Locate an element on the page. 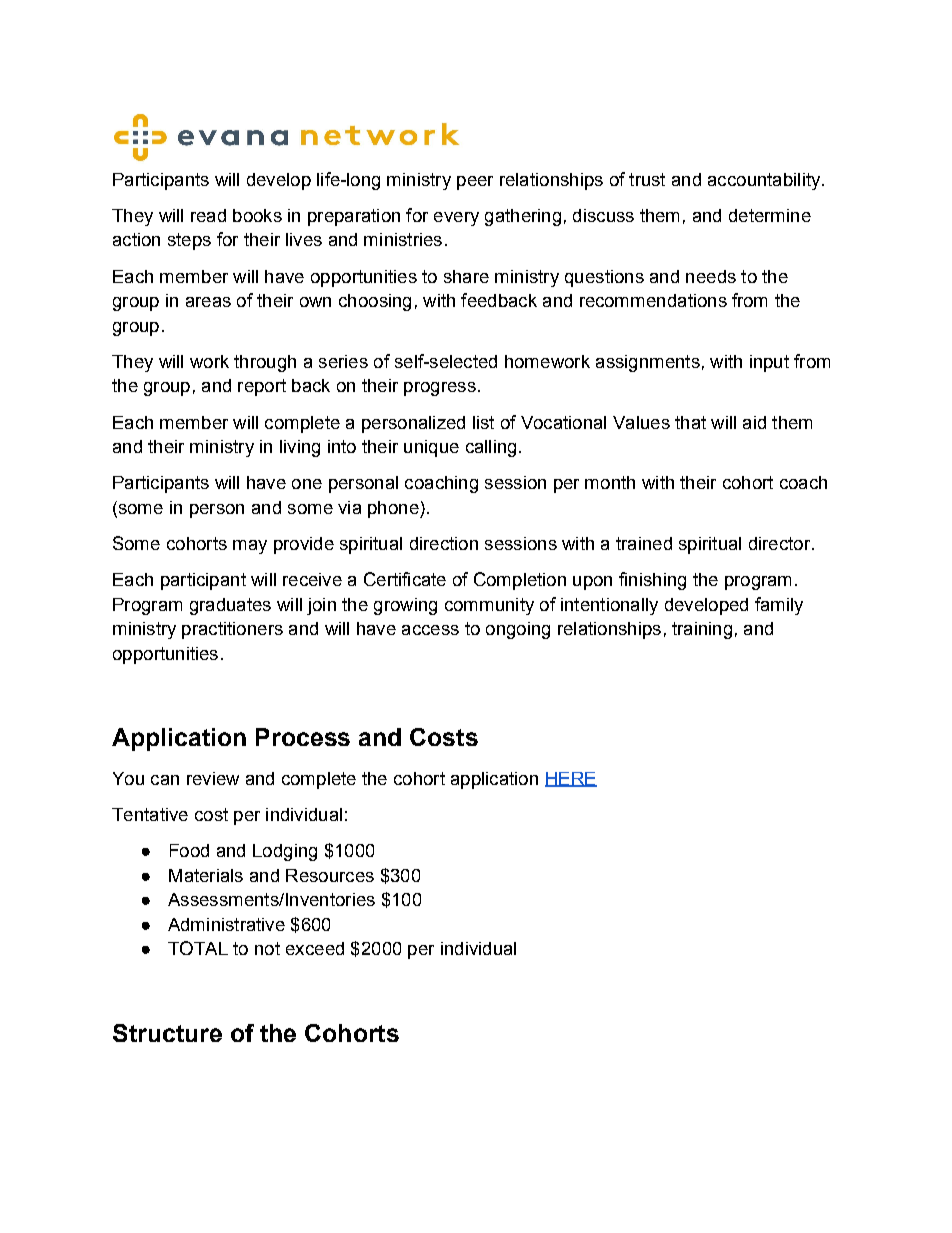 The image size is (952, 1233). that is located at coordinates (690, 422).
